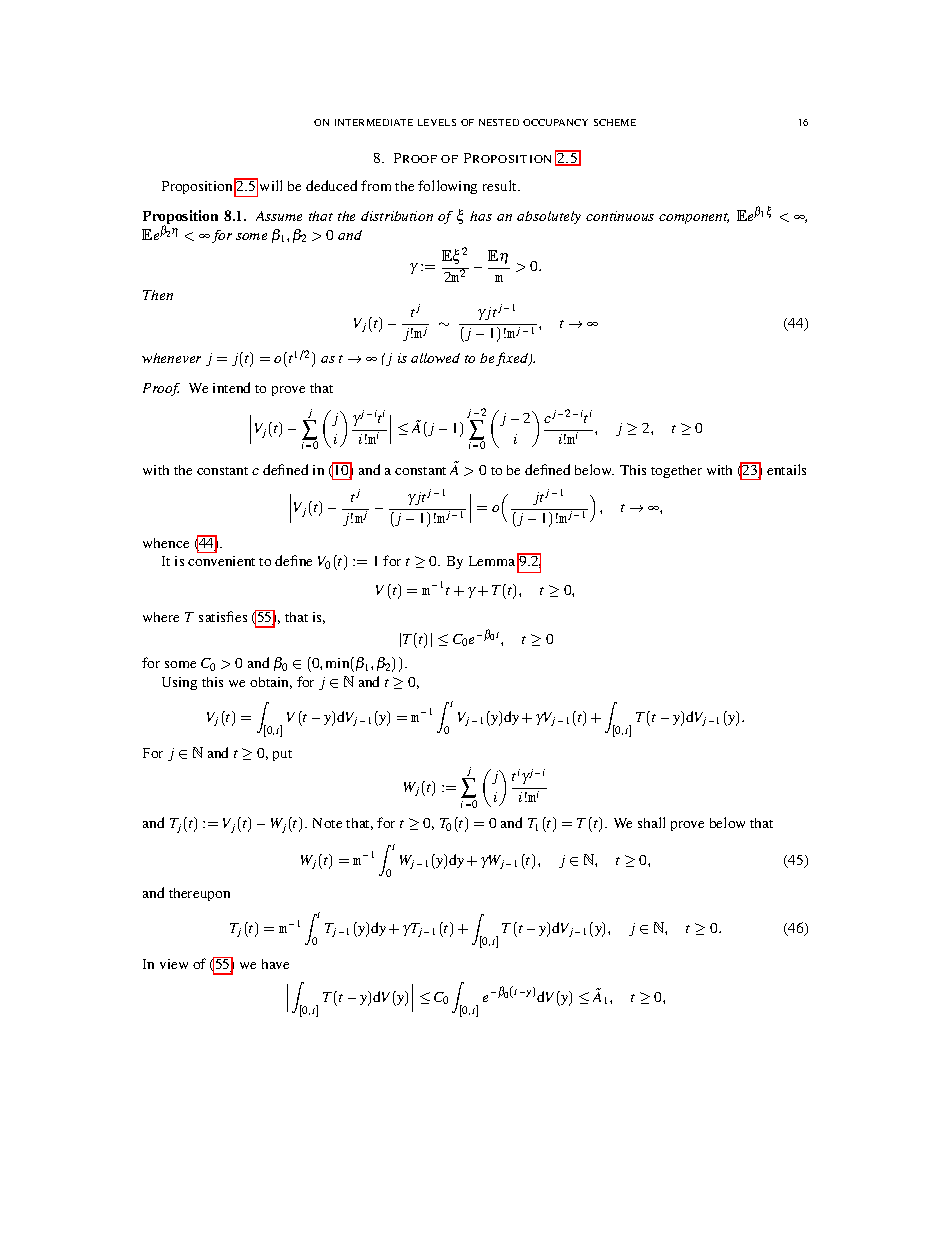  Describe the element at coordinates (786, 469) in the screenshot. I see `entails` at that location.
